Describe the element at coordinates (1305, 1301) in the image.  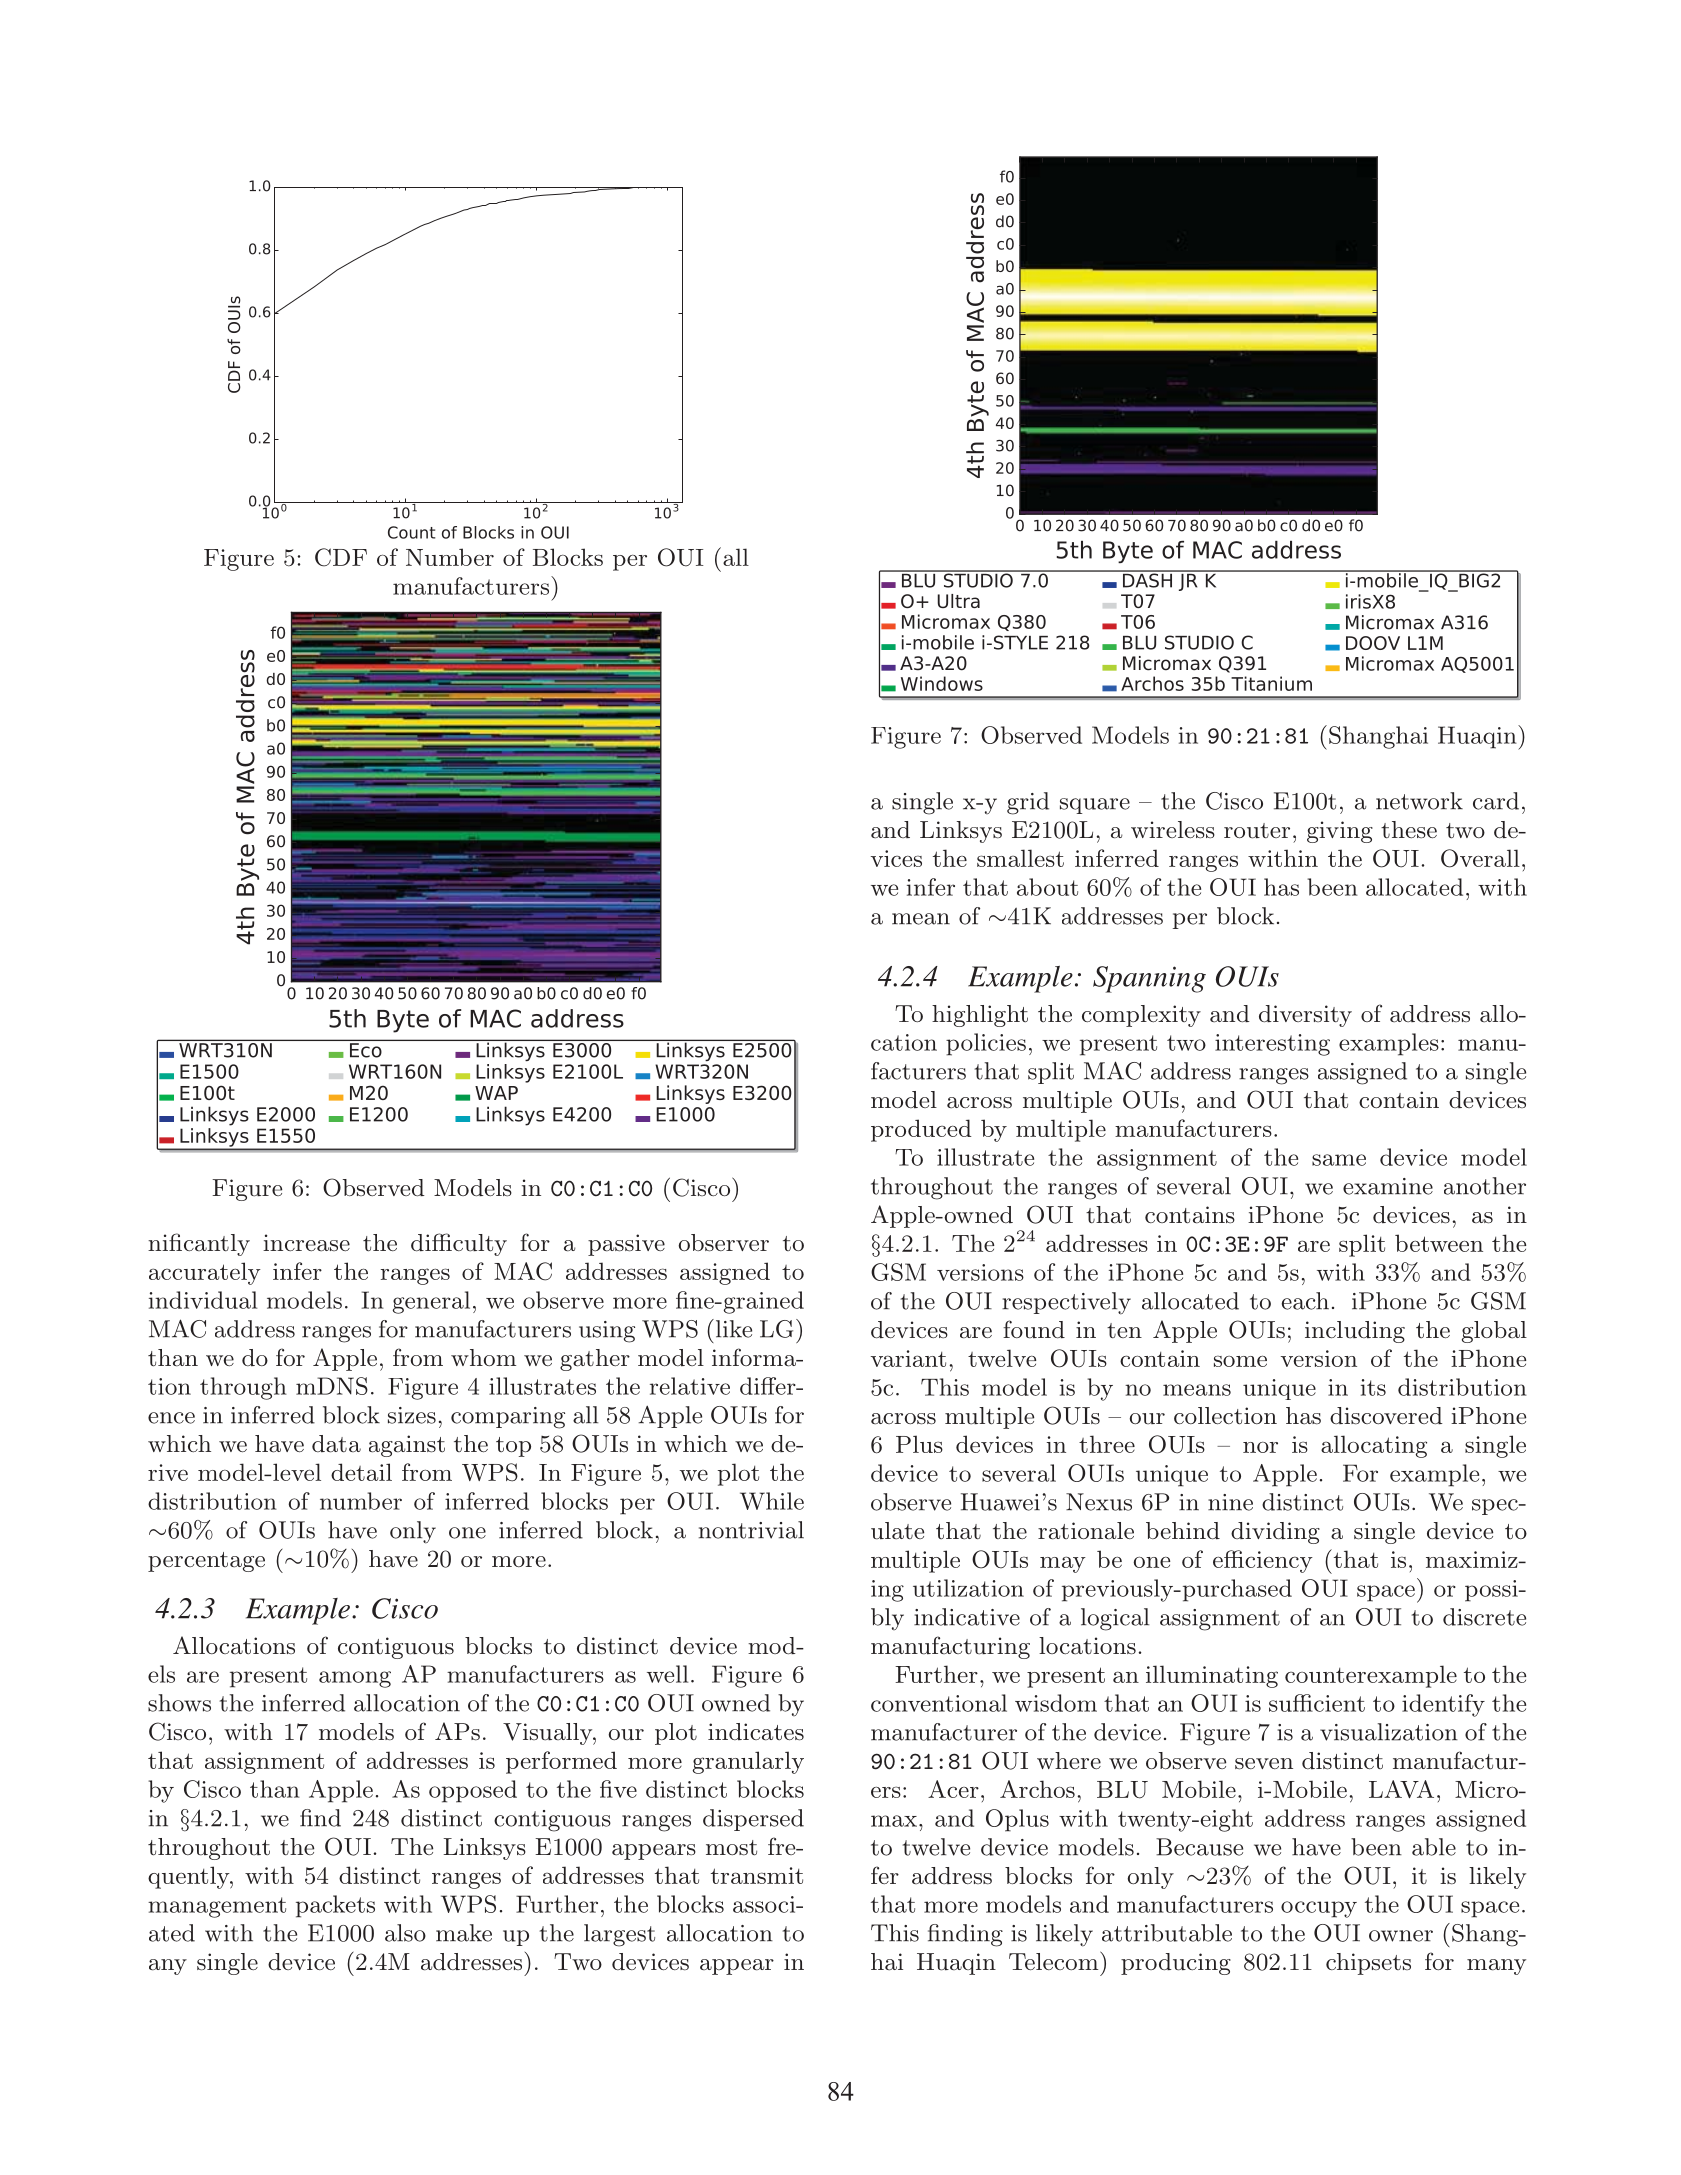
I see `each` at that location.
